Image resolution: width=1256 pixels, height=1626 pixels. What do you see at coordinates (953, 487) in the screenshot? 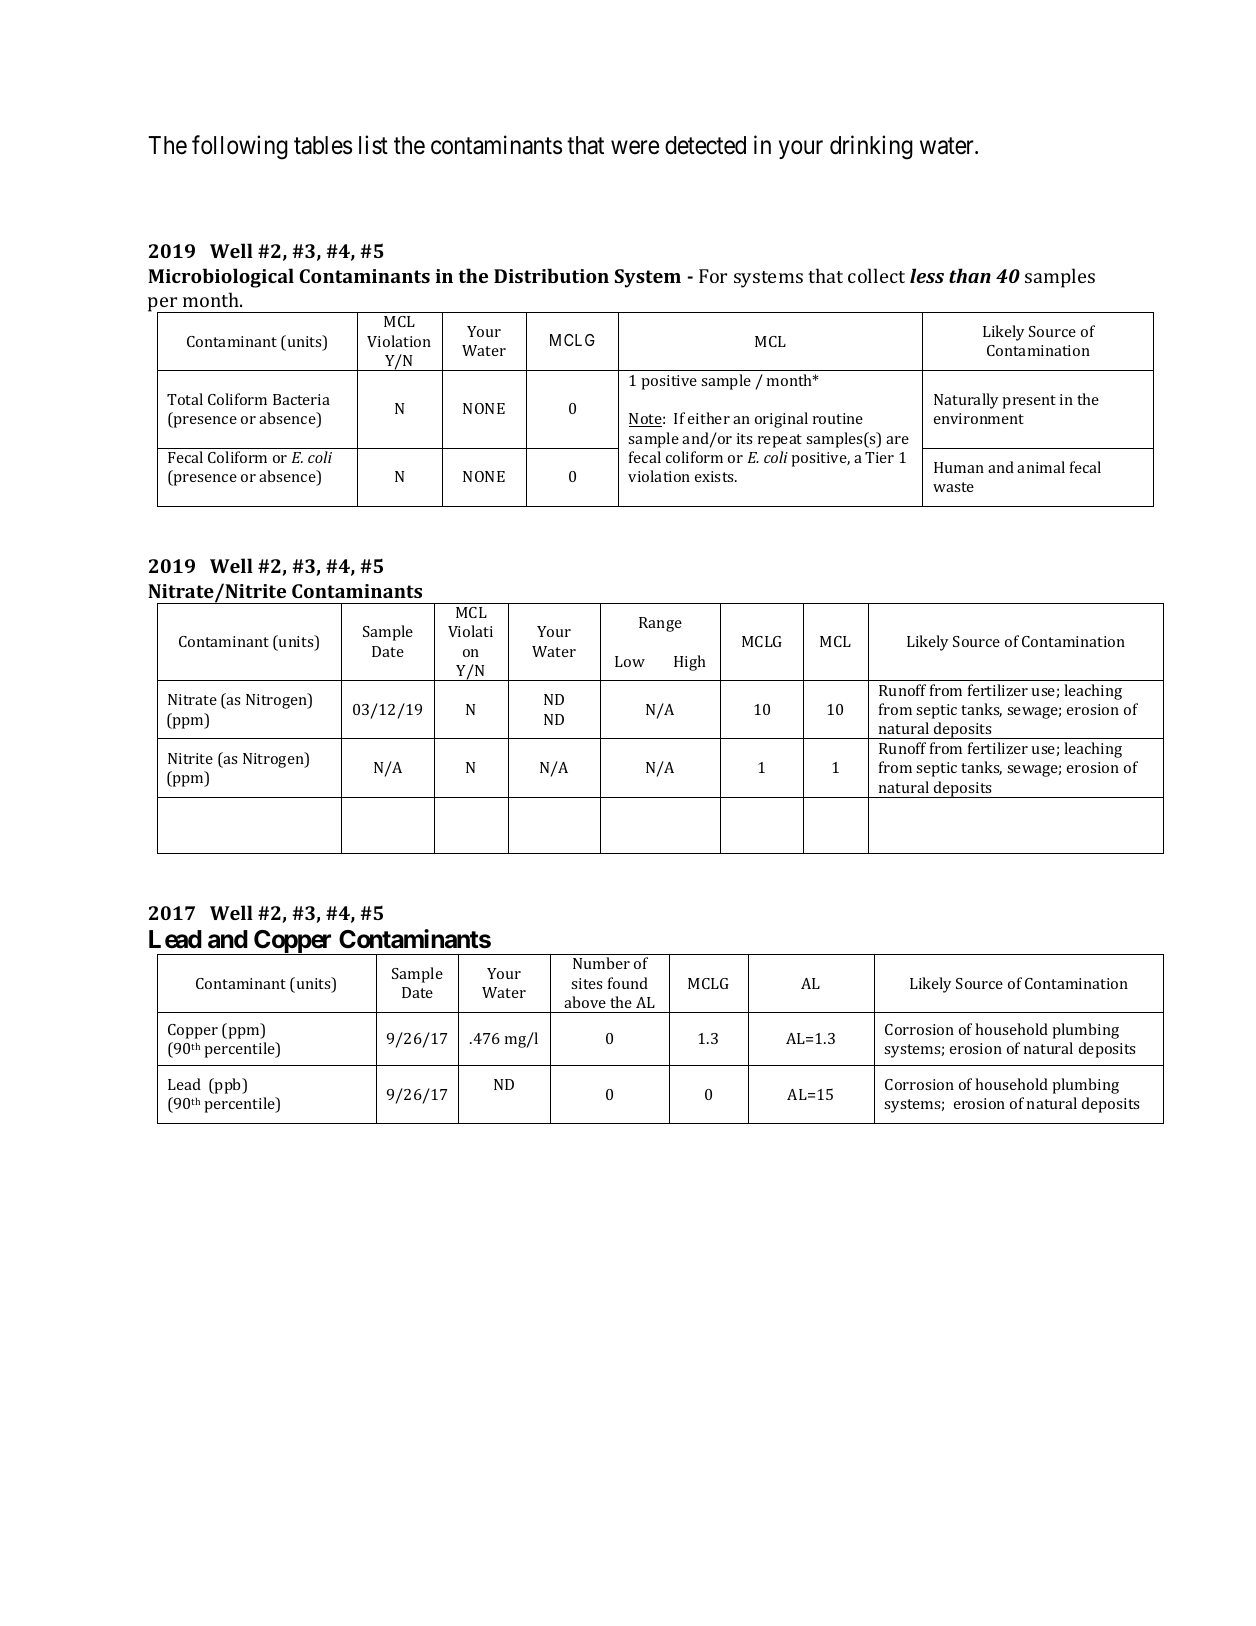
I see `waste` at bounding box center [953, 487].
